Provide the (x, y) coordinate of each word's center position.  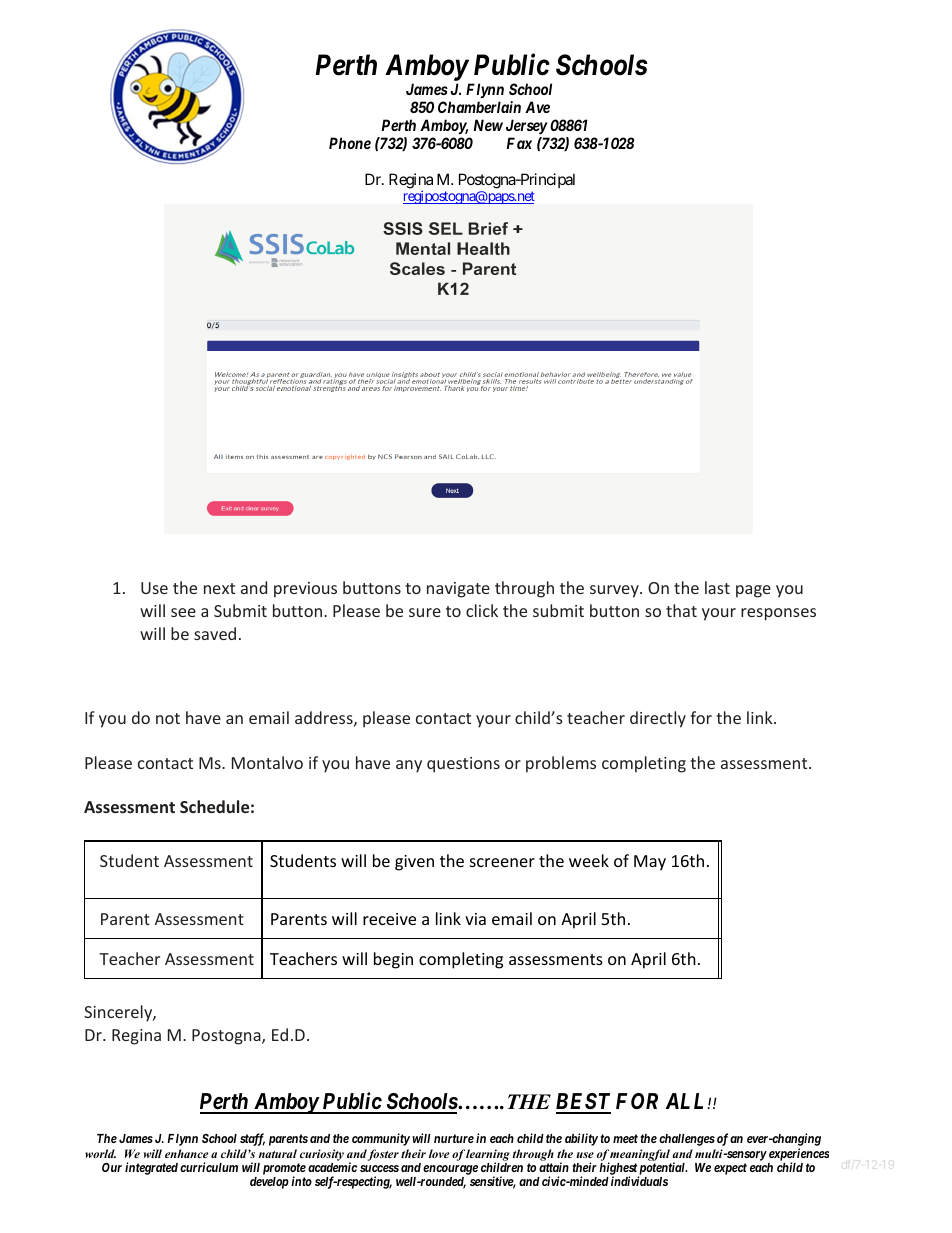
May (650, 863)
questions (463, 765)
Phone (350, 143)
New (488, 125)
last (717, 587)
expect (730, 1169)
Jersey (527, 126)
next (219, 588)
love (439, 1153)
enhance (186, 1153)
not (168, 718)
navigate (458, 590)
